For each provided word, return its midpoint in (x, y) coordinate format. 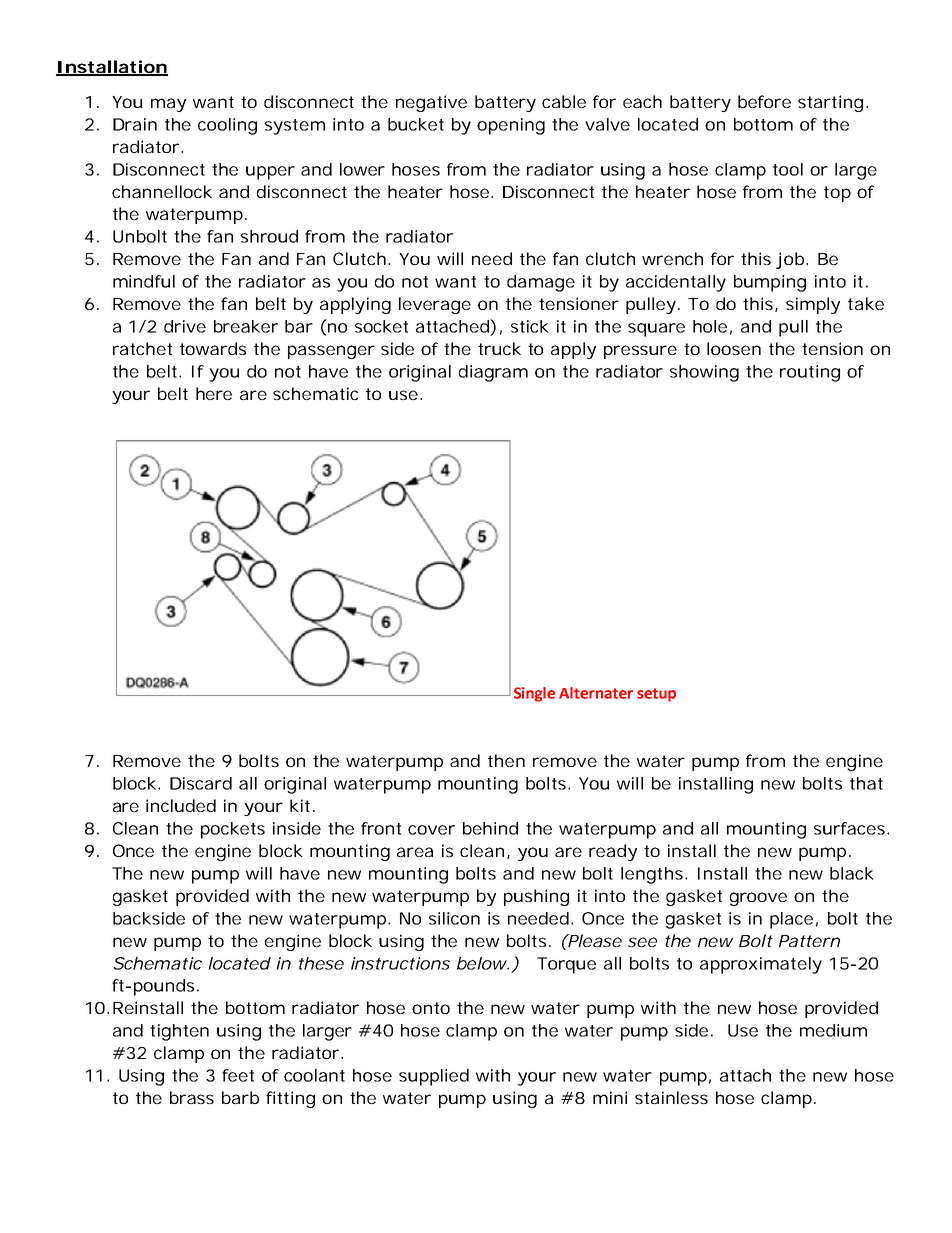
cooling (227, 126)
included (181, 805)
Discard (201, 783)
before (764, 101)
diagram (493, 373)
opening (511, 126)
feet (238, 1075)
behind (490, 828)
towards (213, 348)
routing (810, 373)
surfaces (849, 828)
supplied (434, 1077)
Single (534, 694)
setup (656, 695)
